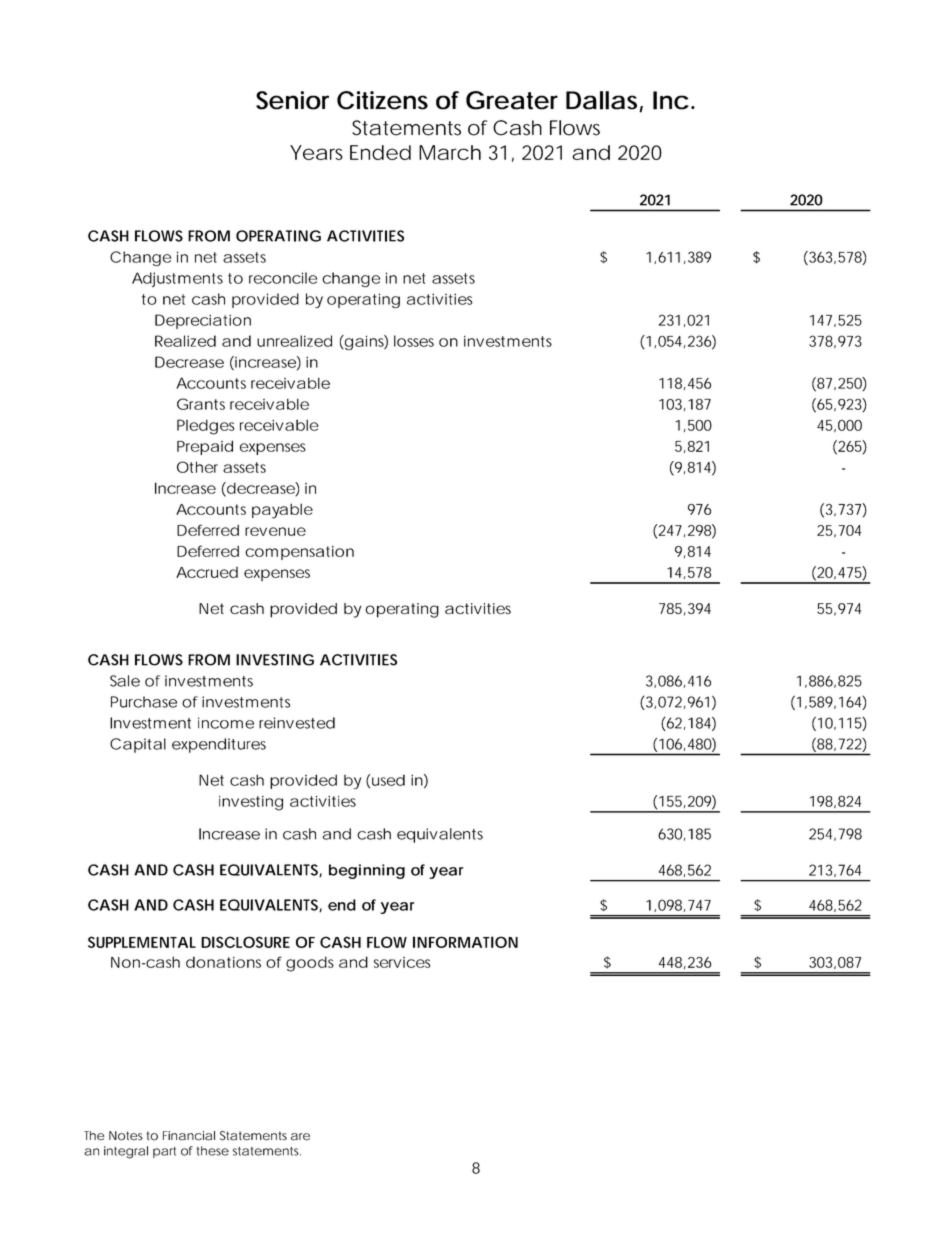 This screenshot has width=952, height=1233. I want to click on March, so click(450, 152).
